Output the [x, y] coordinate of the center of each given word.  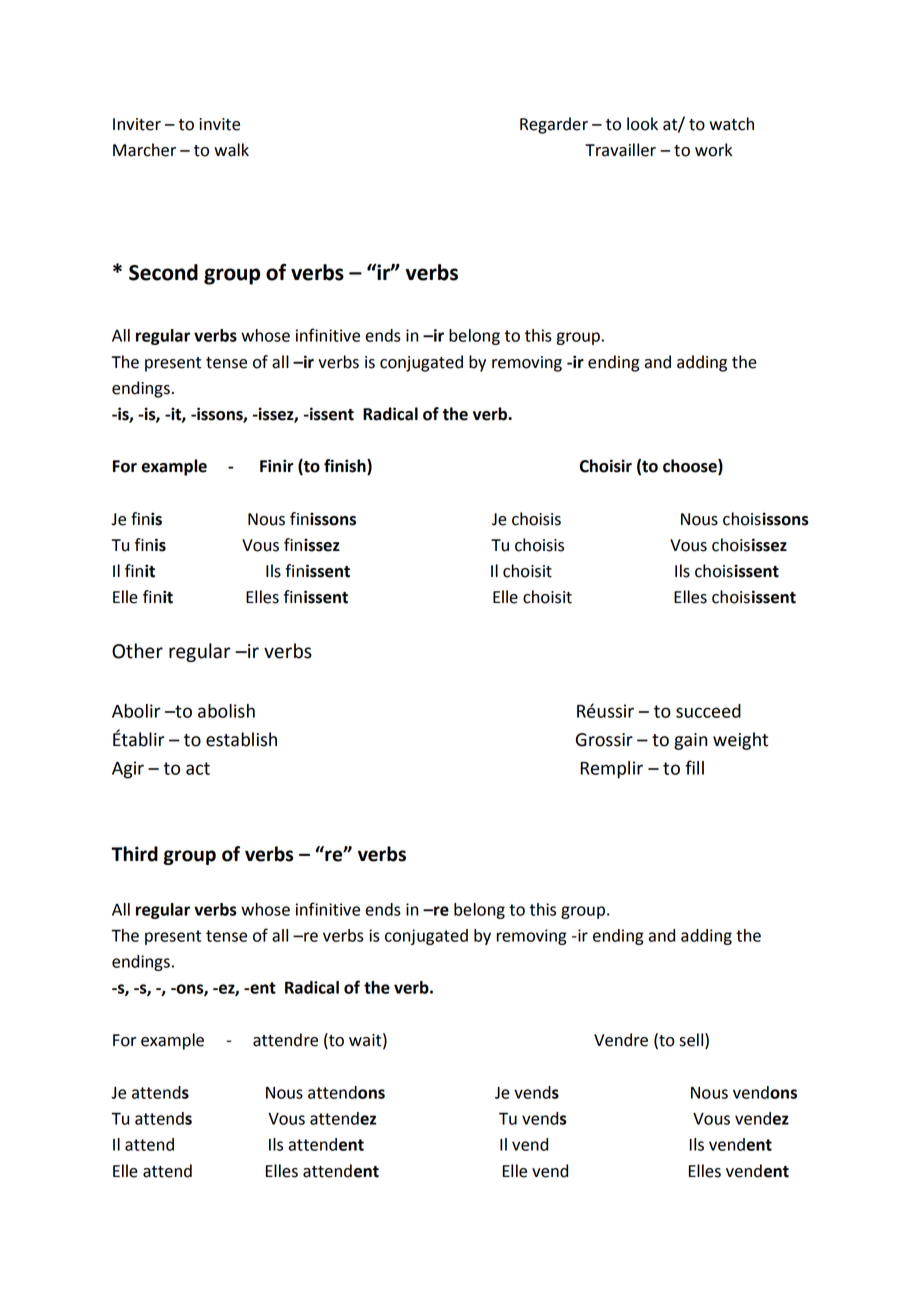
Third [134, 854]
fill [694, 767]
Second [163, 272]
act [198, 768]
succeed [708, 711]
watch [731, 124]
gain [690, 741]
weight [740, 741]
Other [137, 651]
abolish [226, 711]
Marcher [144, 150]
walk [231, 150]
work [713, 150]
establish [241, 739]
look [642, 124]
